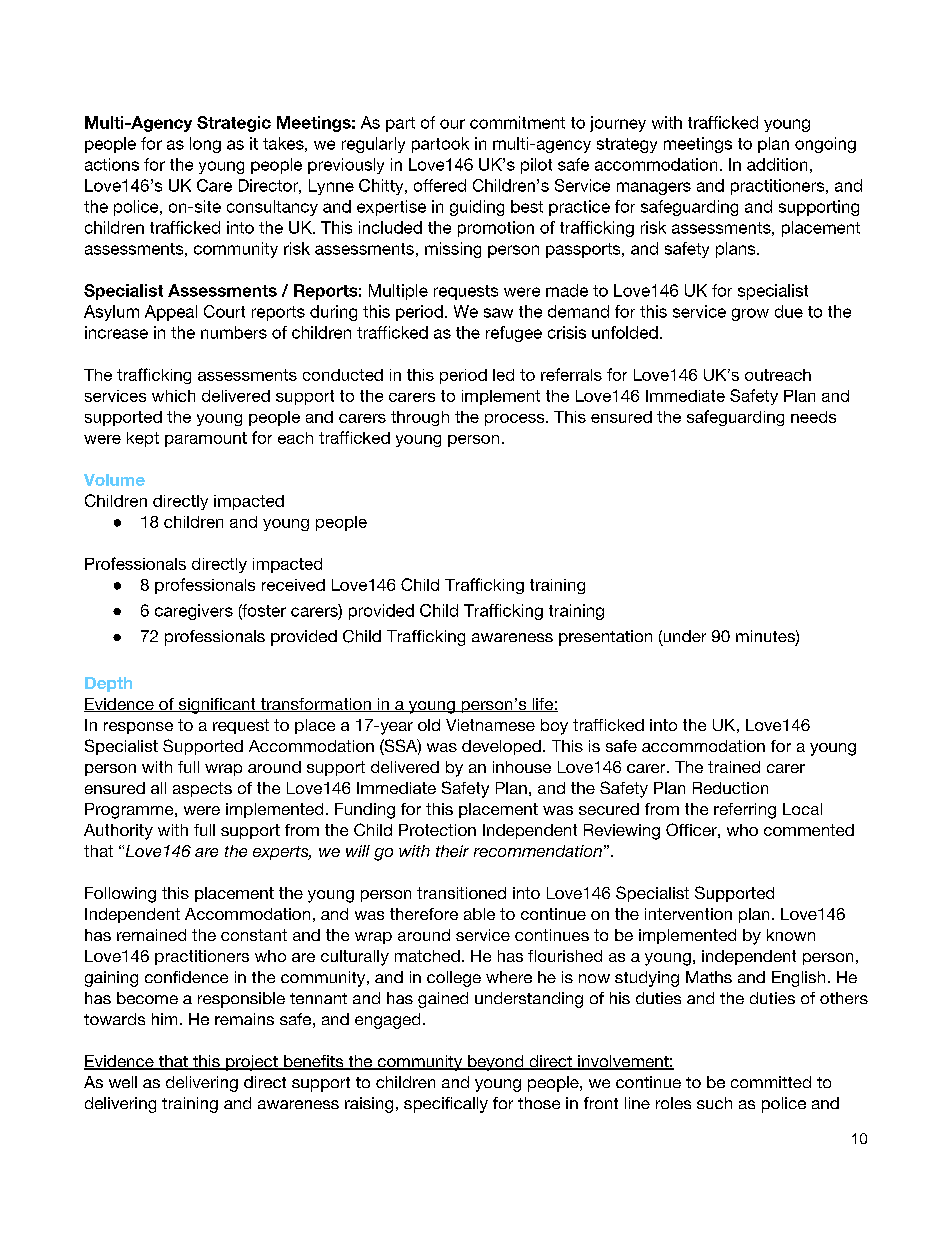 This screenshot has height=1233, width=952. What do you see at coordinates (252, 1063) in the screenshot?
I see `project` at bounding box center [252, 1063].
